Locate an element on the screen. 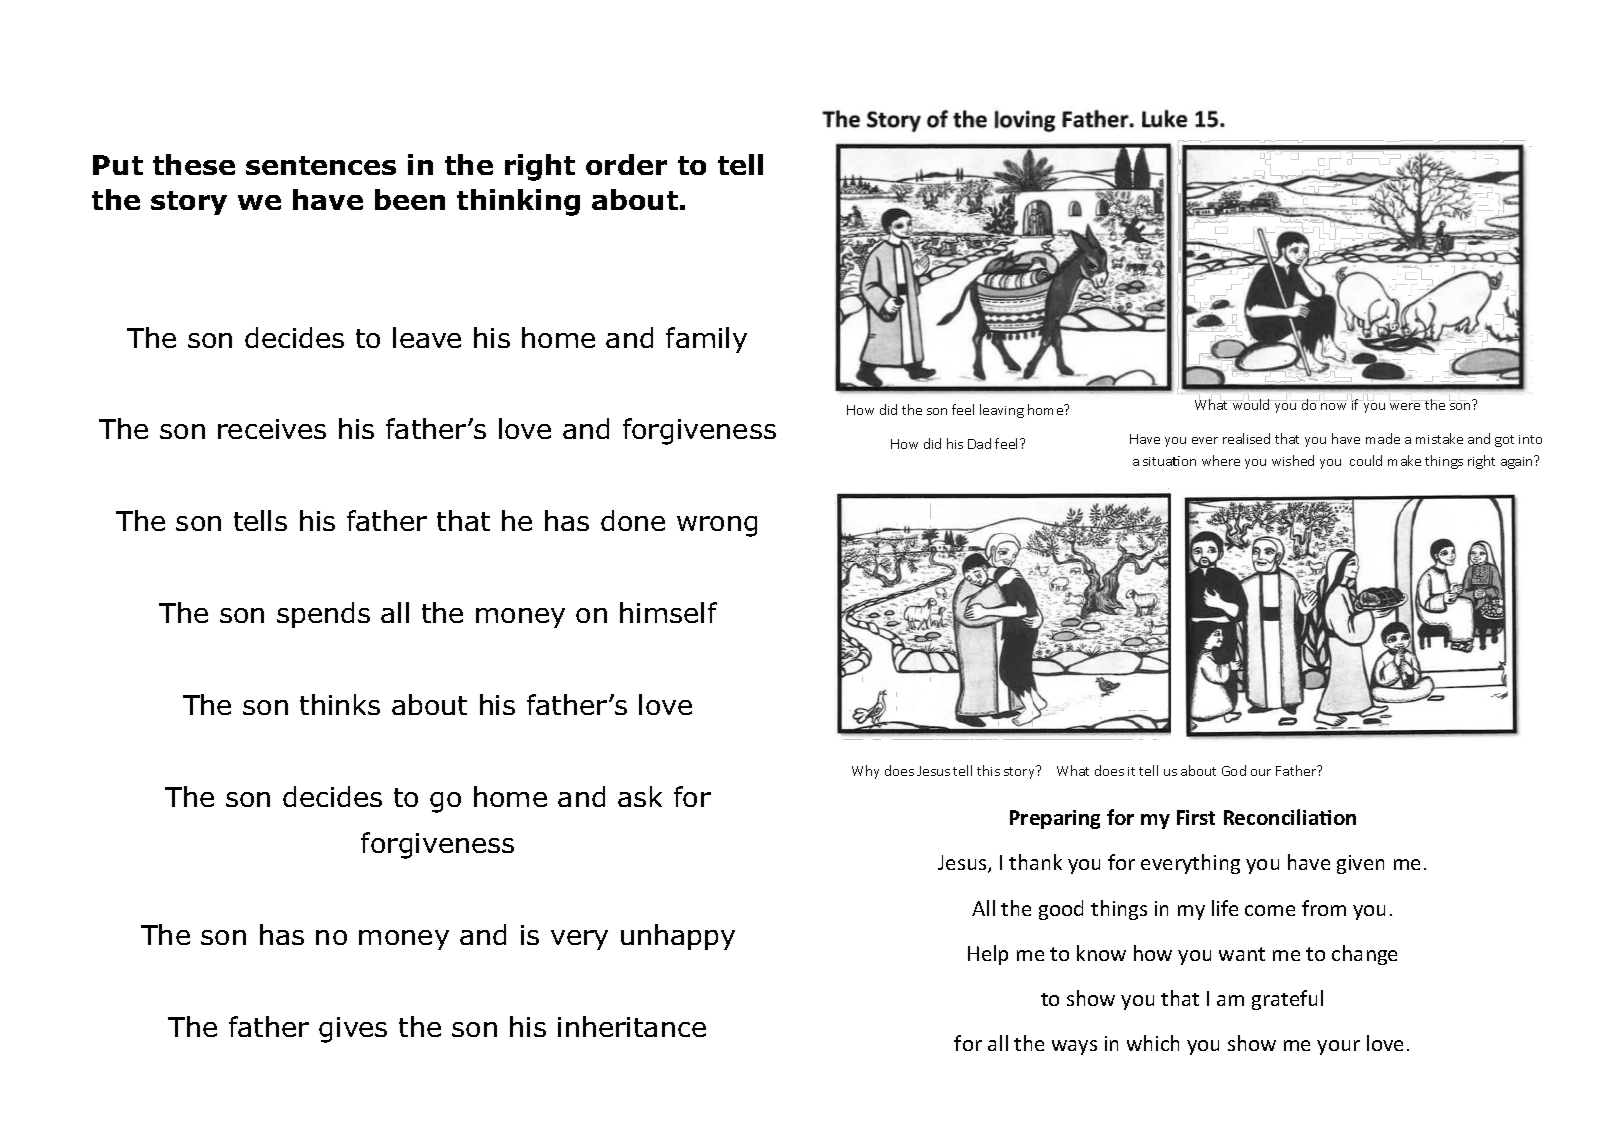 This screenshot has width=1624, height=1148. spends is located at coordinates (323, 615).
